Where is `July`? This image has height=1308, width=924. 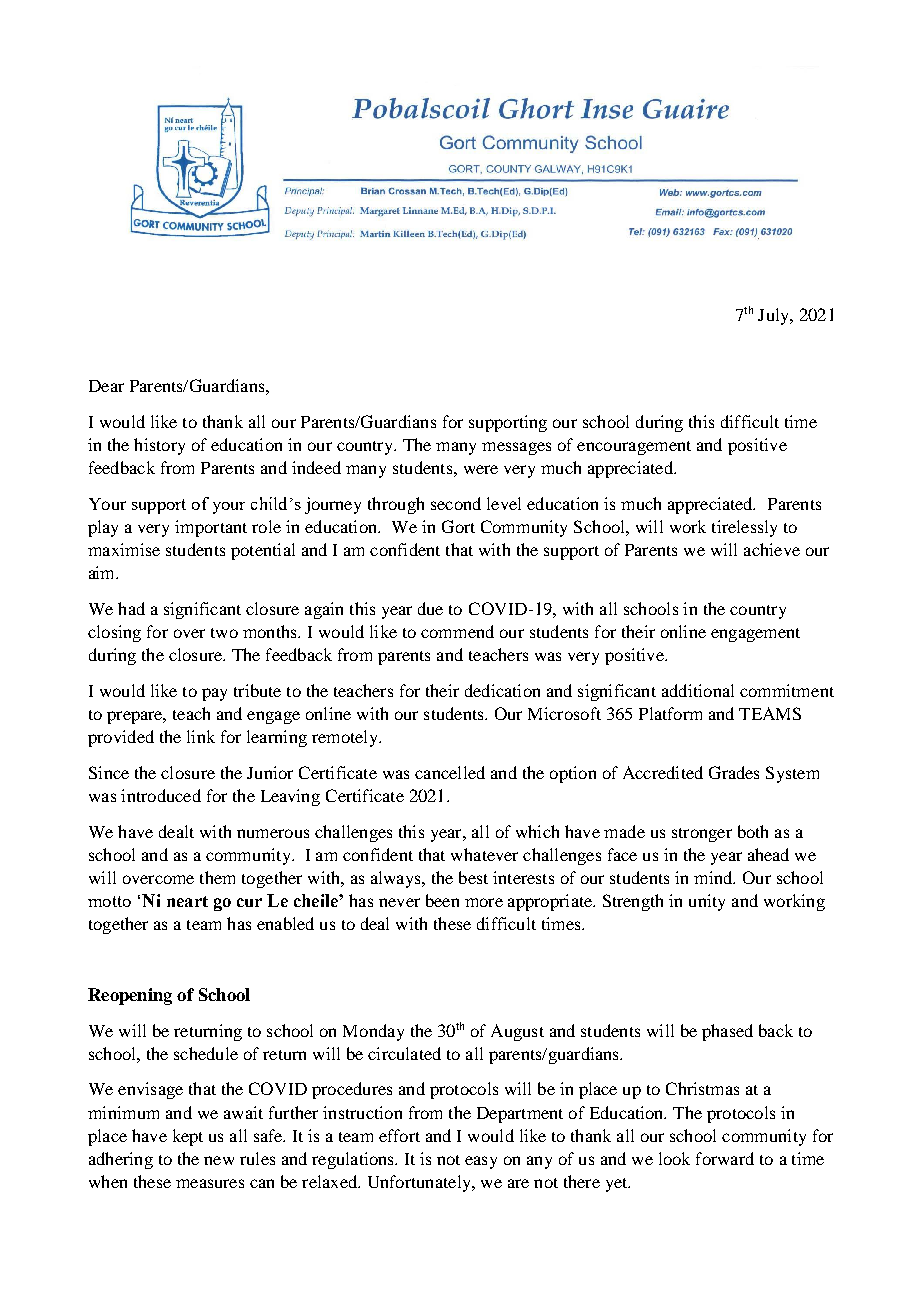 July is located at coordinates (775, 316).
